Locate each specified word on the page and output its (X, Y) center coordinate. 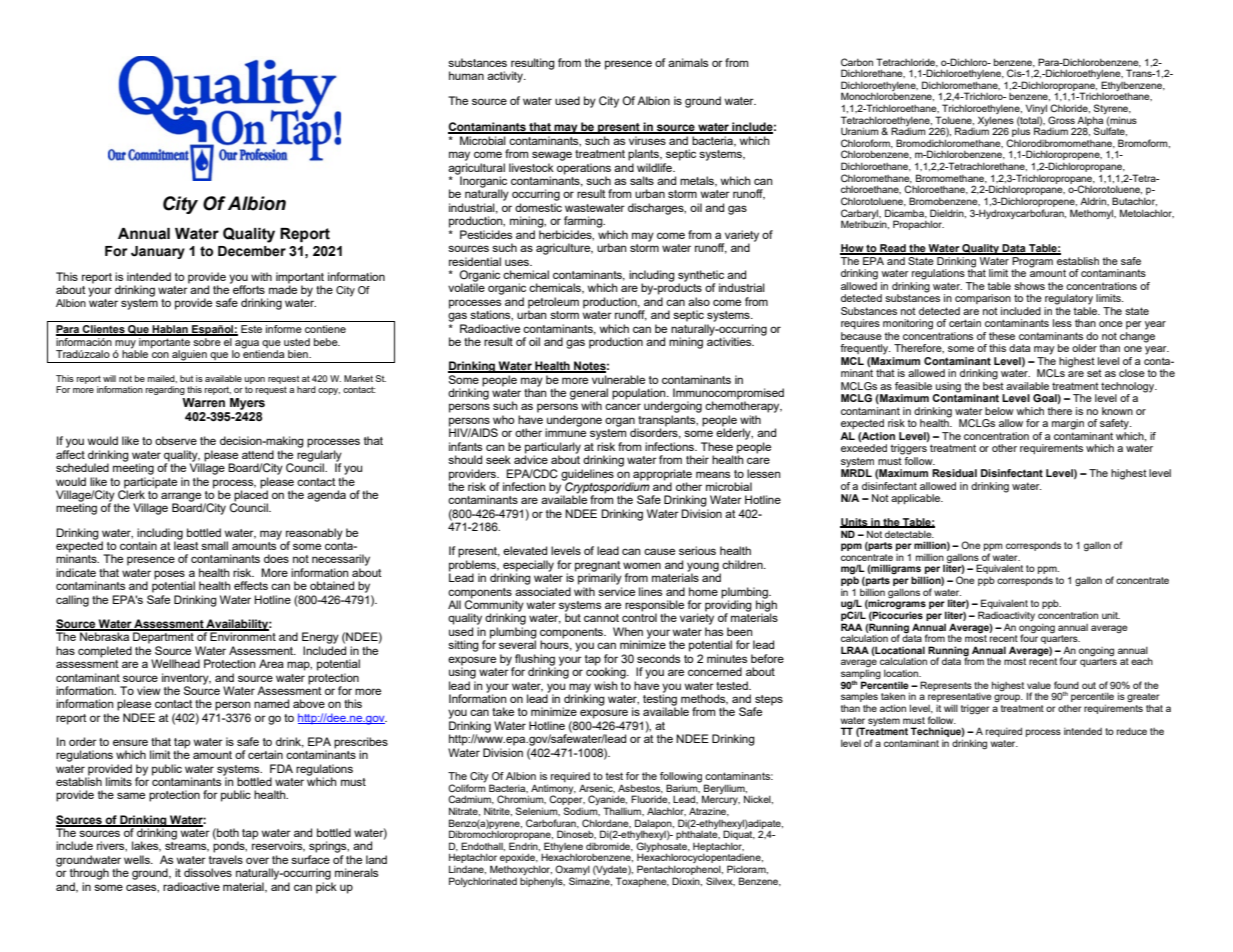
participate (149, 484)
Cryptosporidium (606, 488)
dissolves (208, 872)
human (466, 75)
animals (688, 62)
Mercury (721, 800)
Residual (954, 473)
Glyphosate (662, 848)
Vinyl (1036, 109)
